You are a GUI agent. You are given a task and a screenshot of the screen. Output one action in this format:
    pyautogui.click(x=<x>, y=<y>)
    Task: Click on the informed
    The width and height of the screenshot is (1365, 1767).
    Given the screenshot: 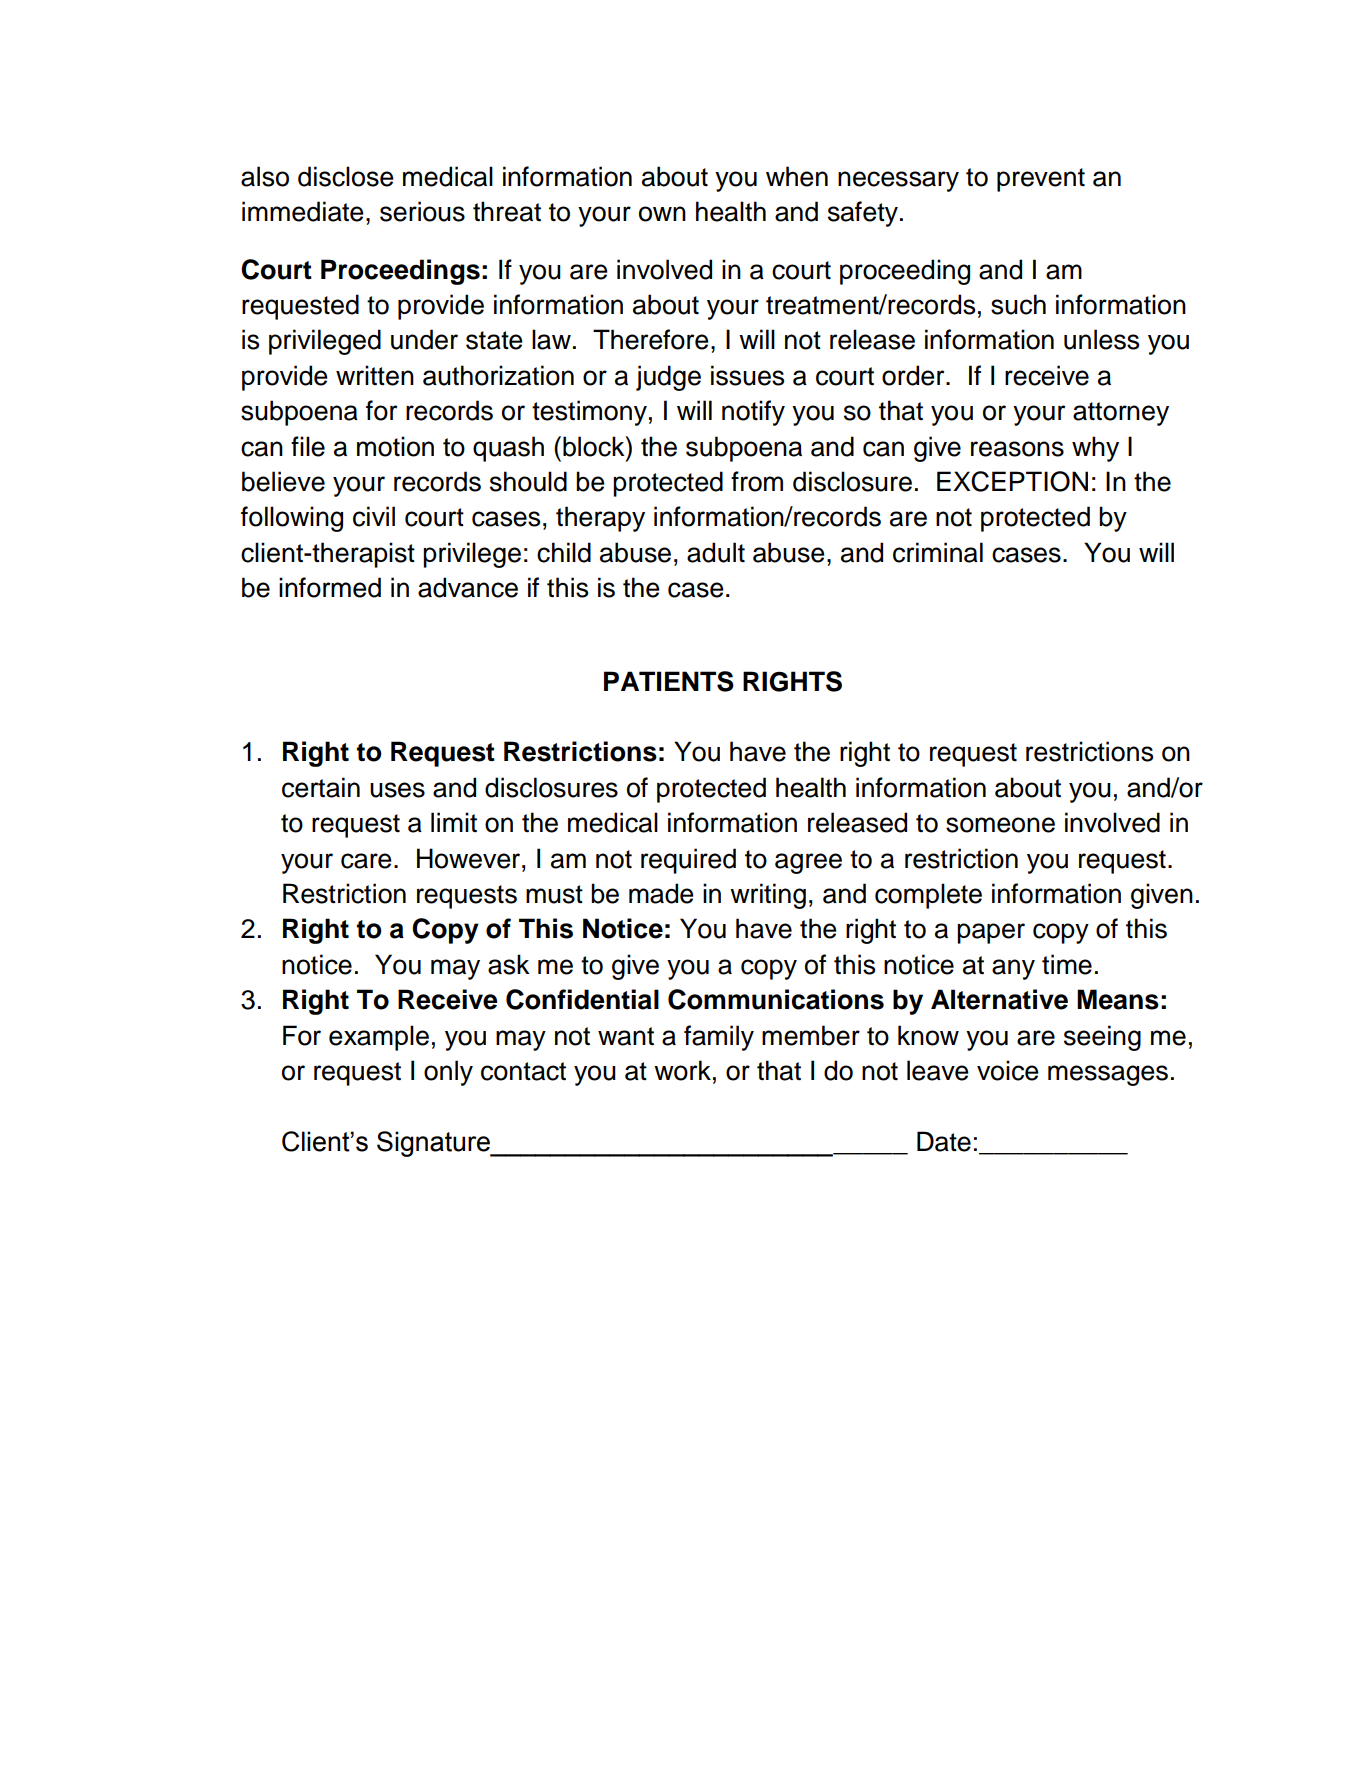 What is the action you would take?
    pyautogui.click(x=330, y=587)
